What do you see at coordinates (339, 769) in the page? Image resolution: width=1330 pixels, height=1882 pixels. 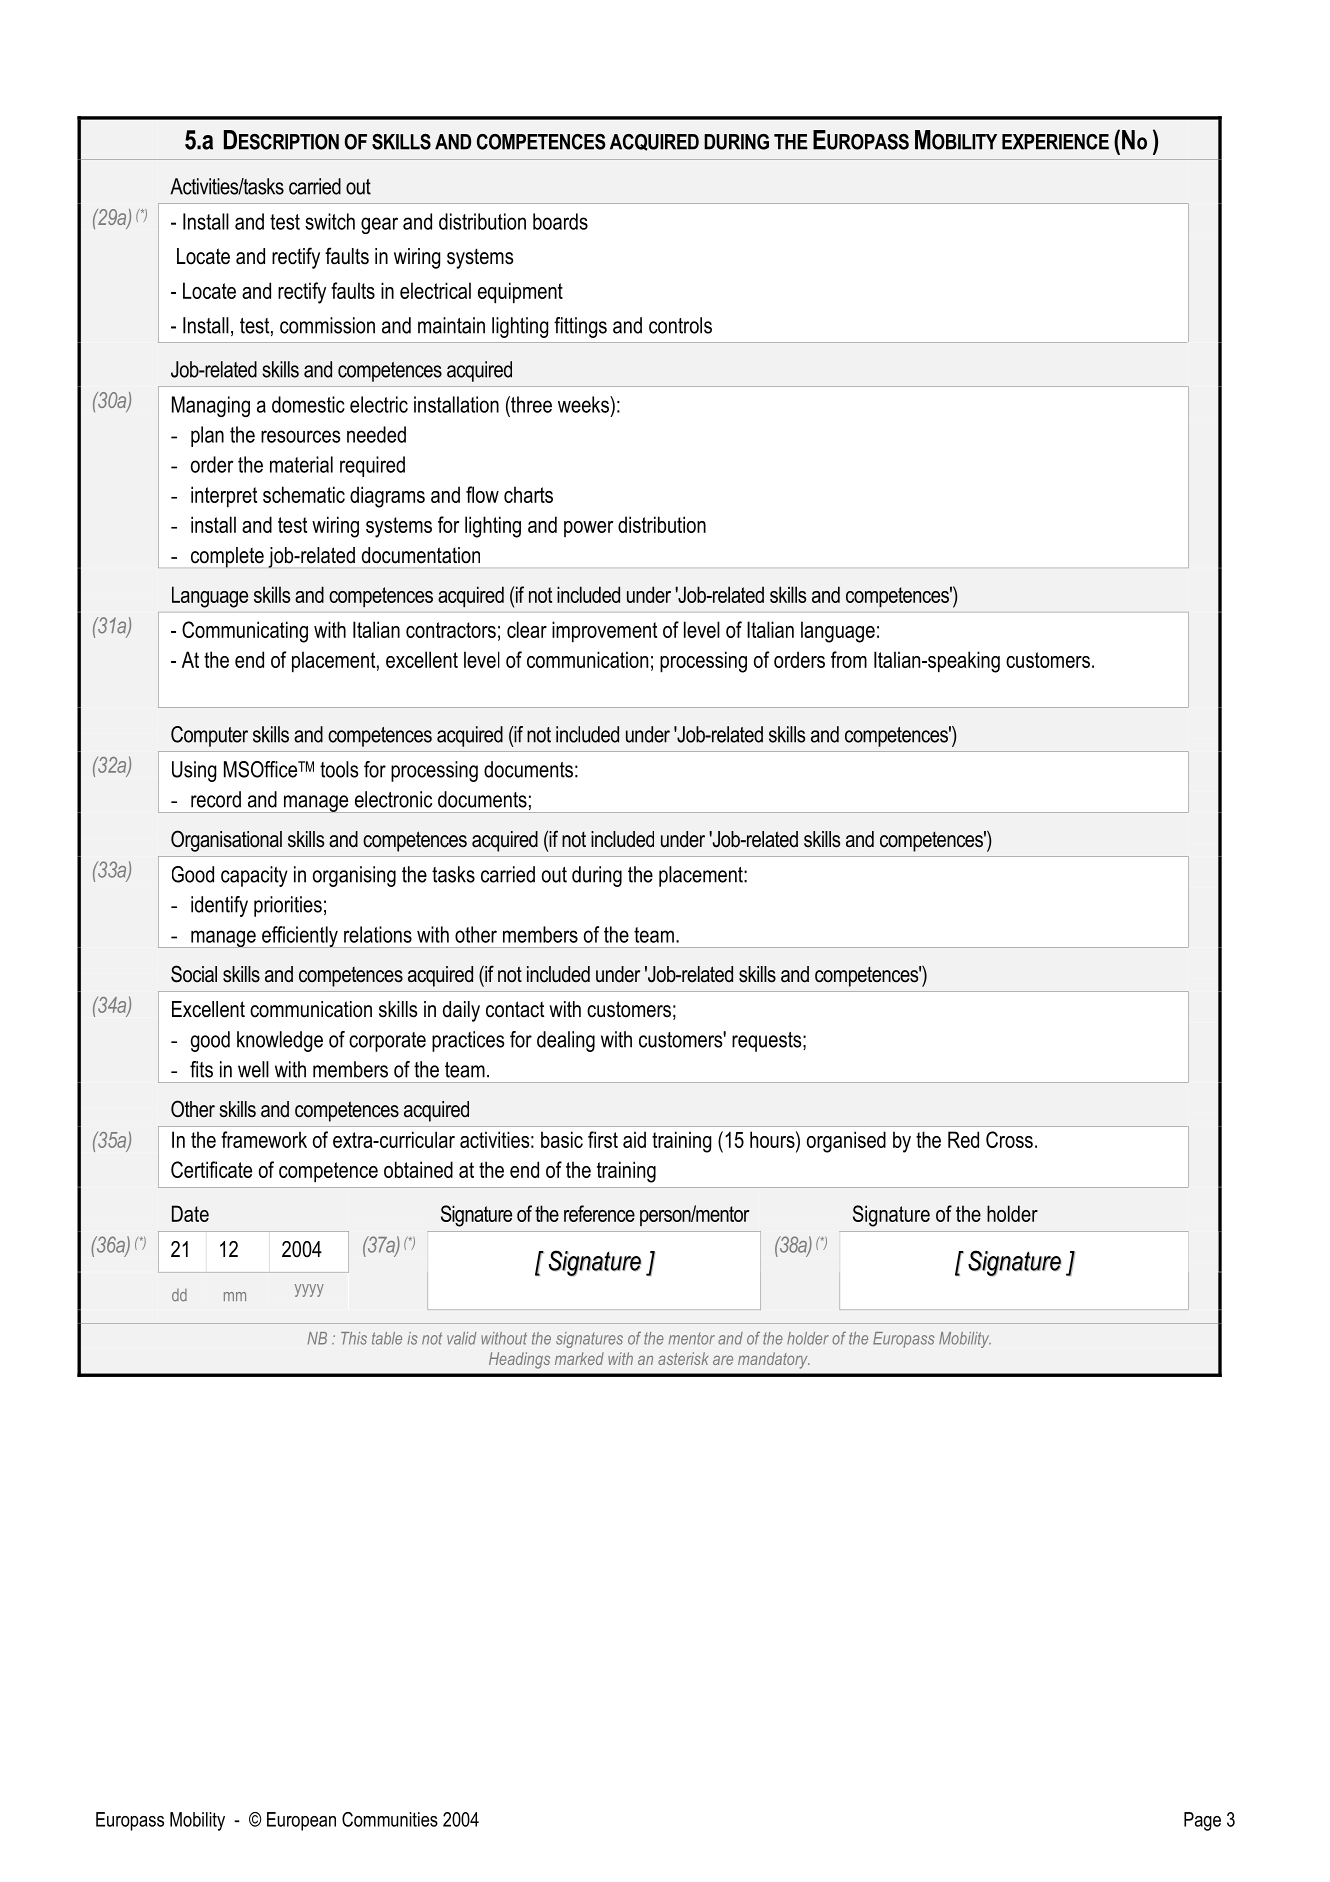 I see `tools` at bounding box center [339, 769].
